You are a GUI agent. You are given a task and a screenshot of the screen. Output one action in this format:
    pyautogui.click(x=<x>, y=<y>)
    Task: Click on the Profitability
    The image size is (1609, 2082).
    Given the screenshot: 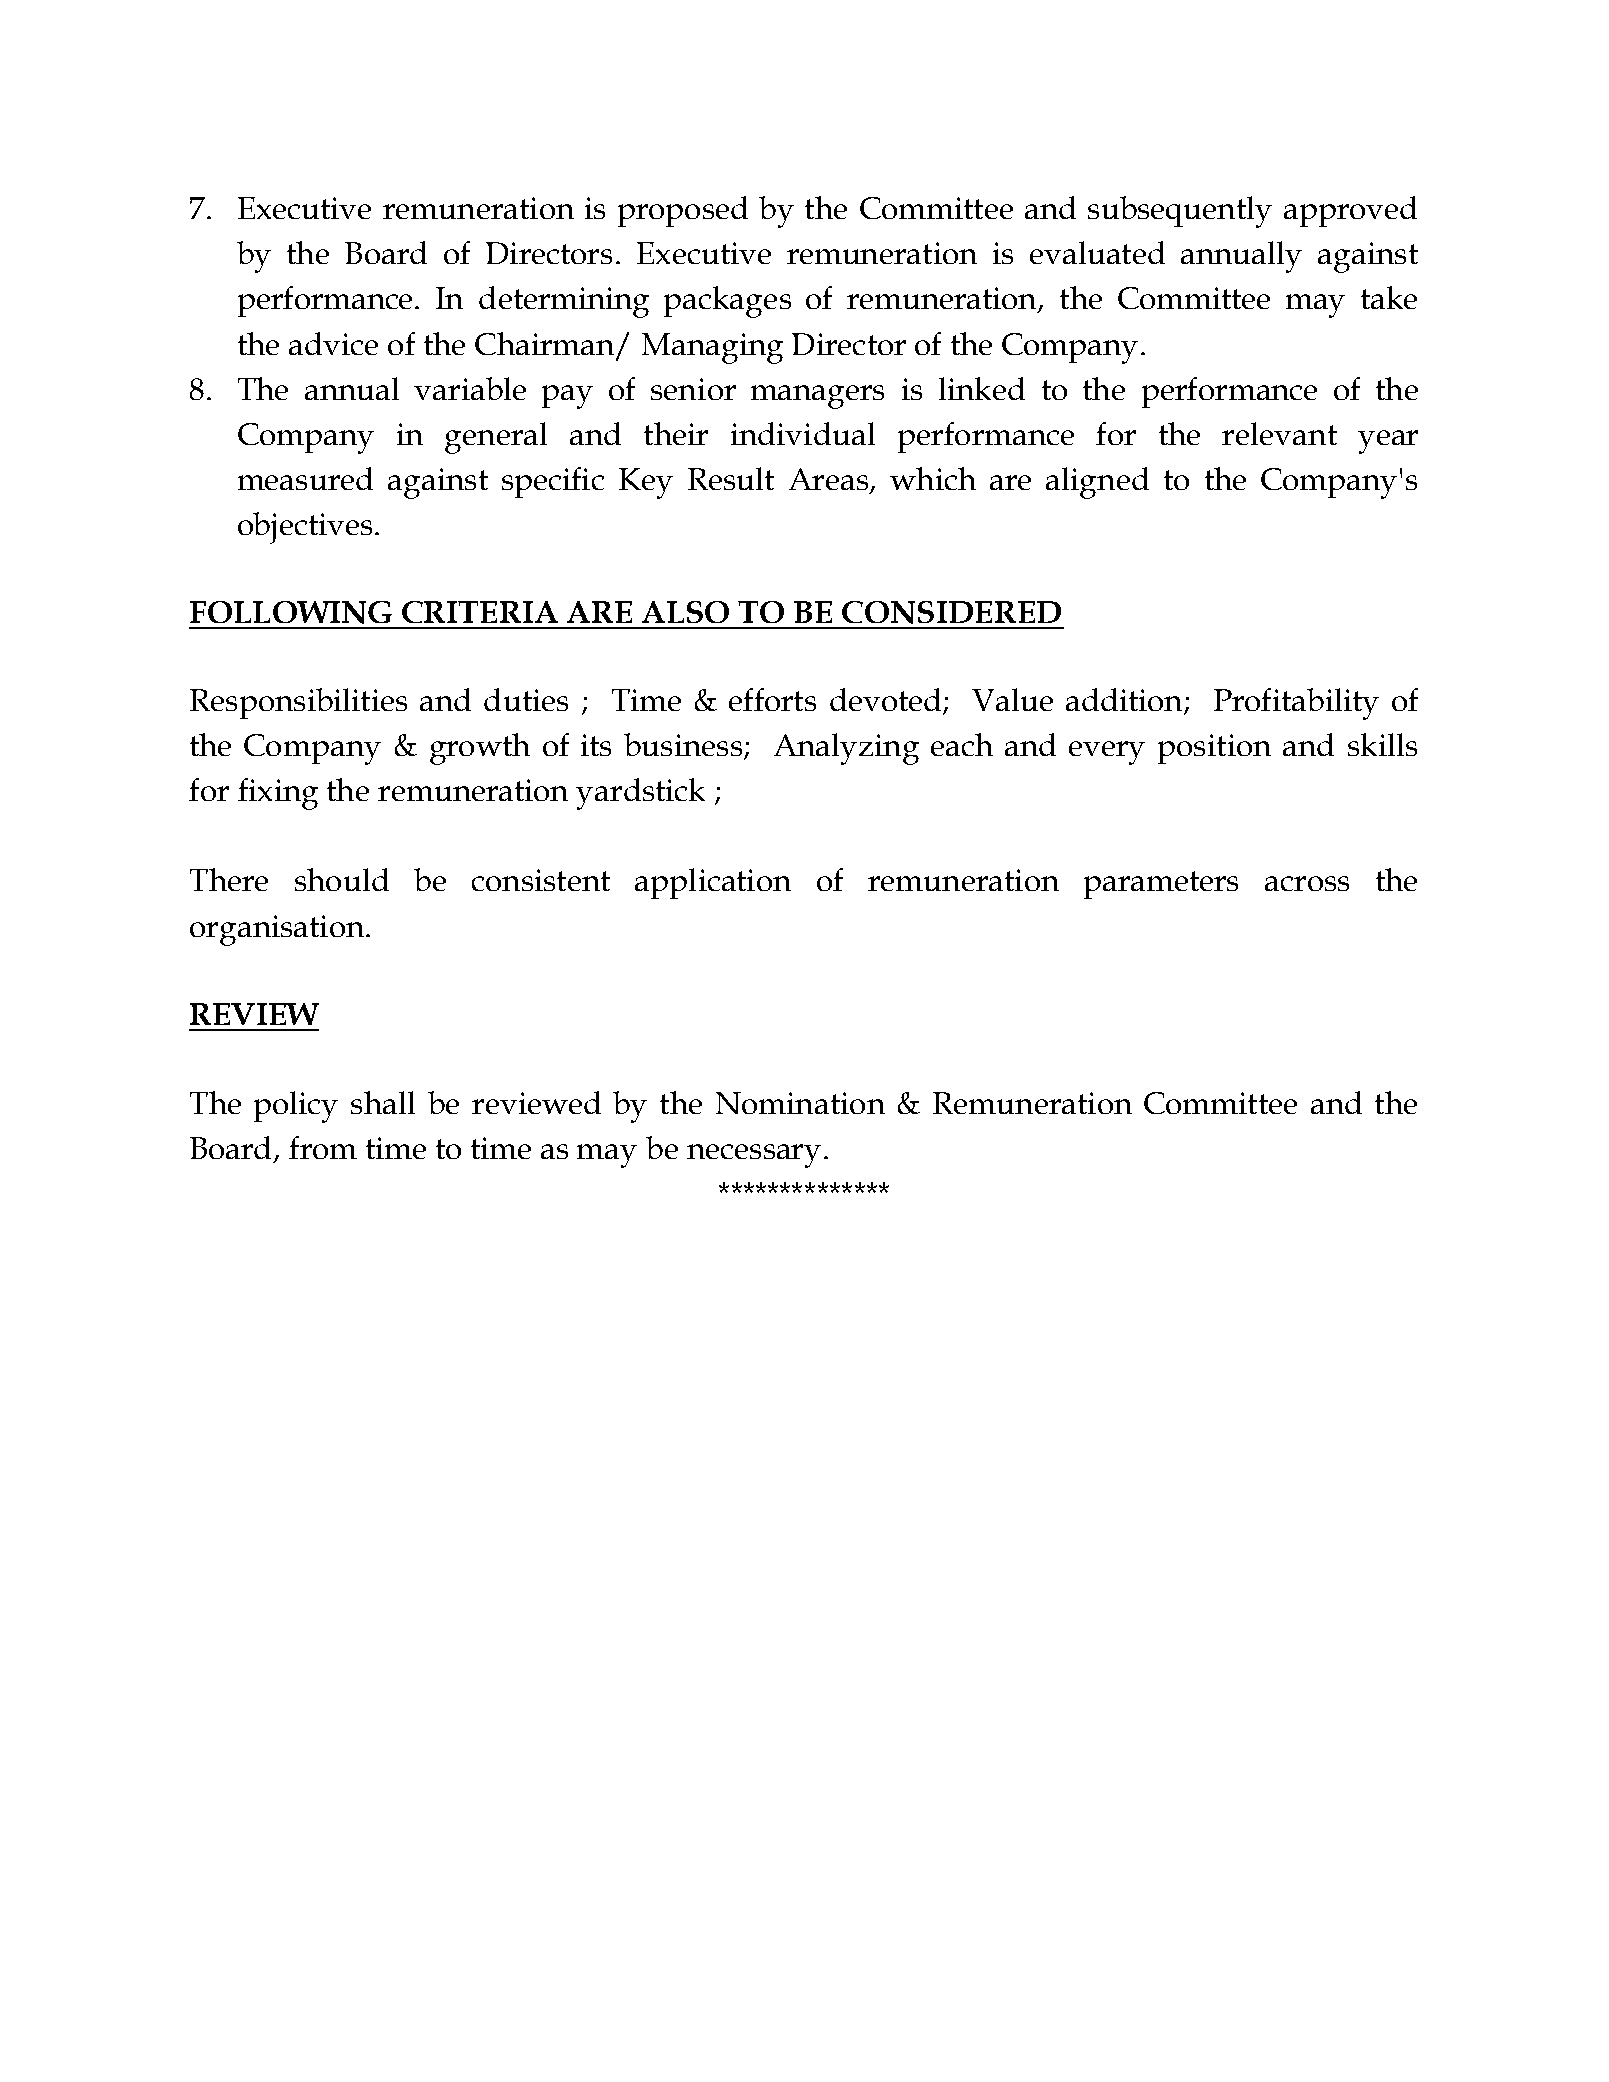 What is the action you would take?
    pyautogui.click(x=1296, y=704)
